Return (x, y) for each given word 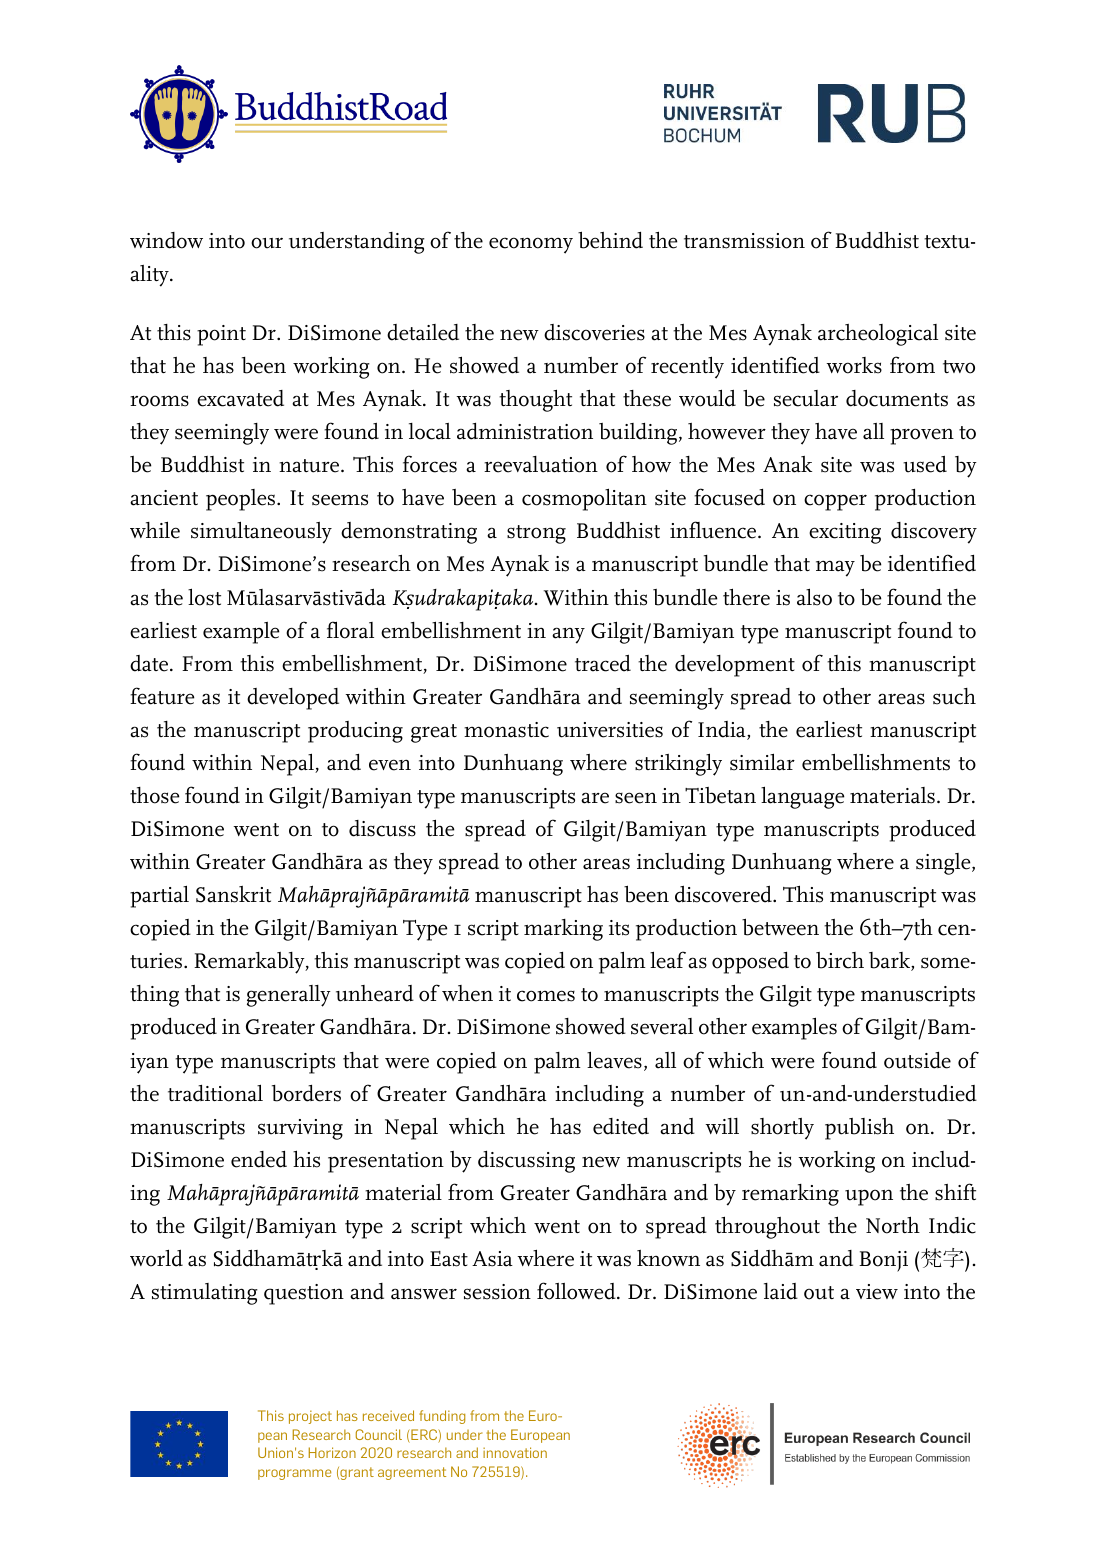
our (267, 243)
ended (259, 1159)
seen (636, 798)
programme (294, 1474)
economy (531, 245)
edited (621, 1126)
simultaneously (261, 532)
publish (859, 1129)
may (835, 568)
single (944, 864)
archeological (878, 335)
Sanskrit (233, 894)
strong (536, 534)
